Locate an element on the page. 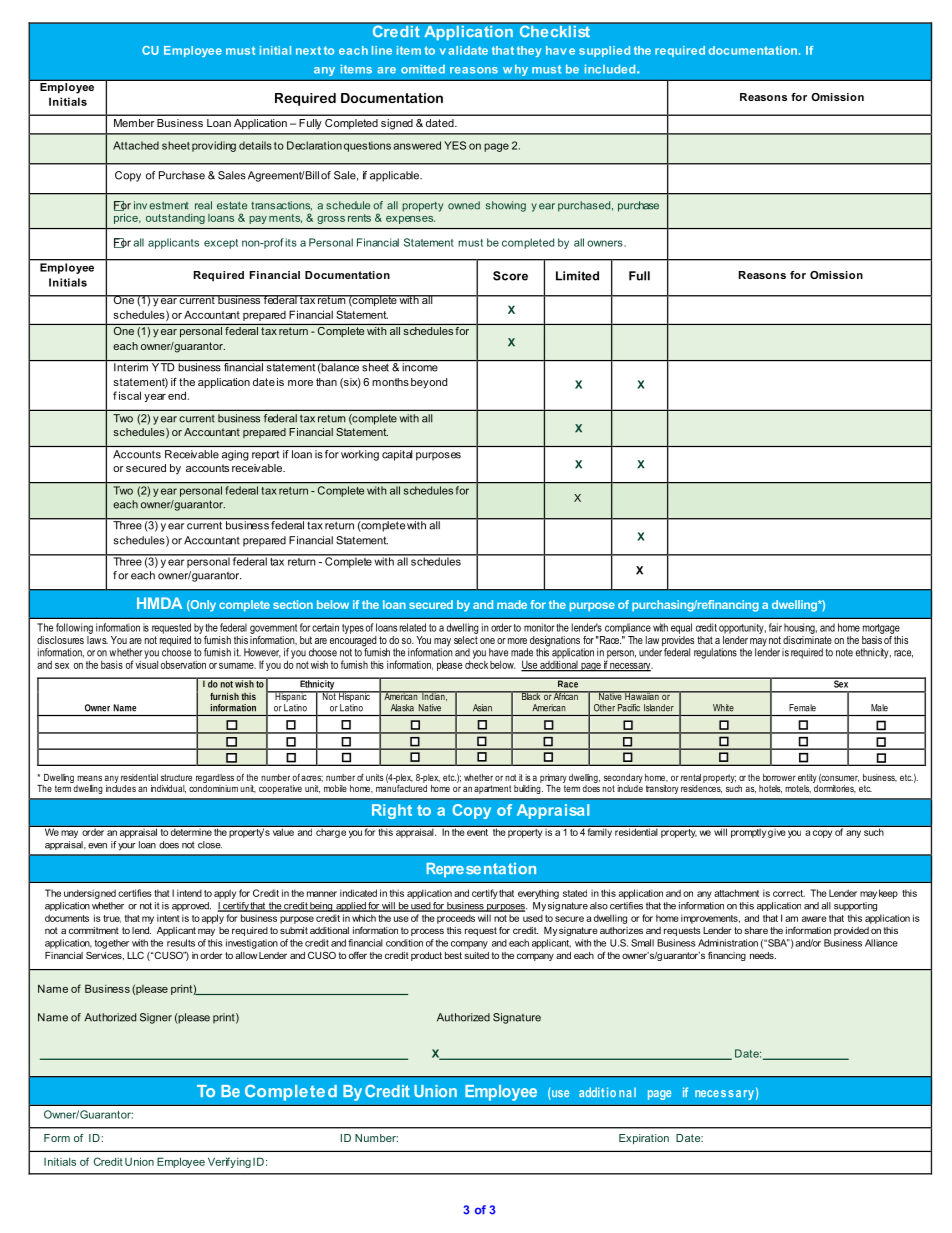  omitted is located at coordinates (423, 69).
